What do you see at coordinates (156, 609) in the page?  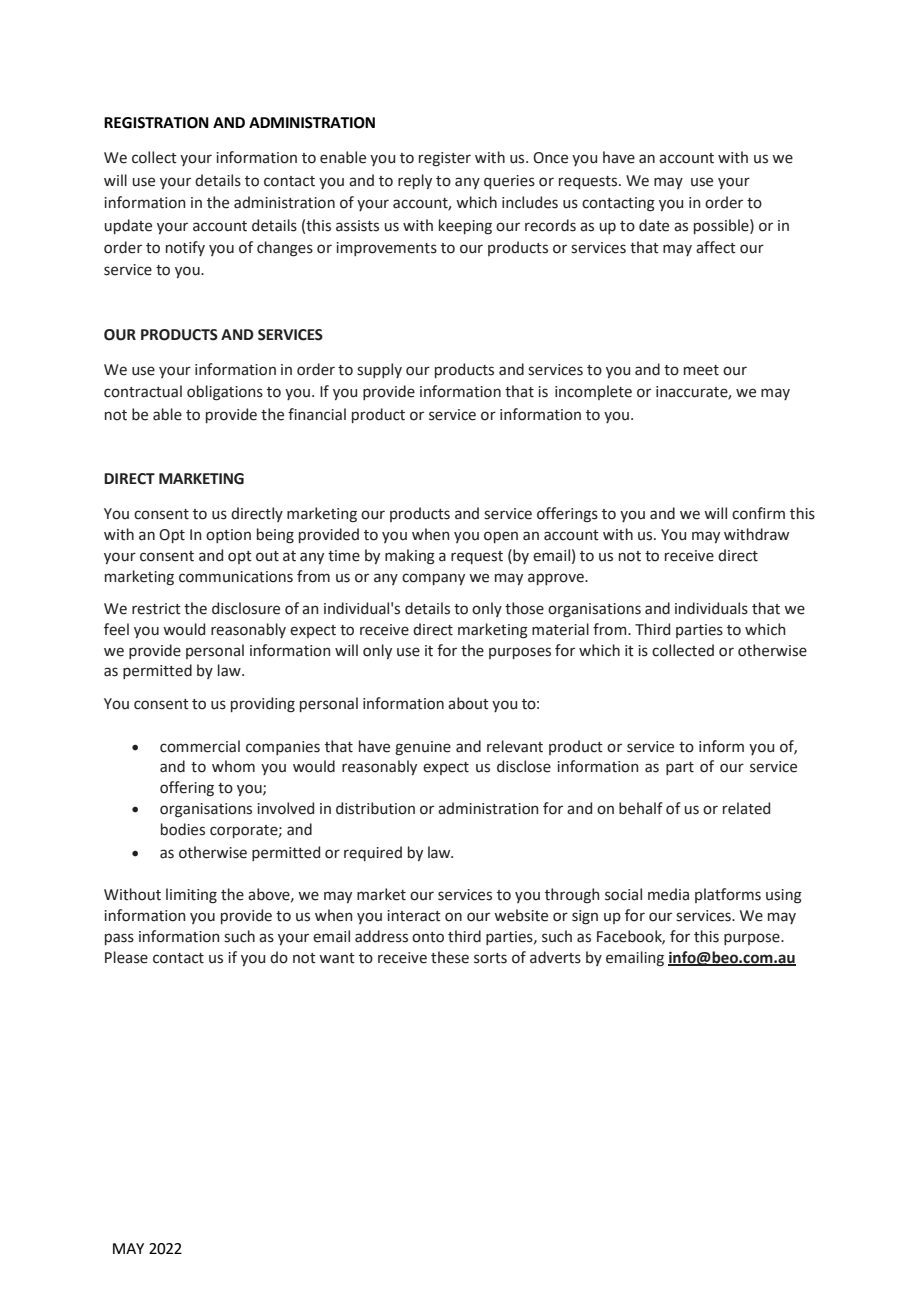 I see `restrict` at bounding box center [156, 609].
